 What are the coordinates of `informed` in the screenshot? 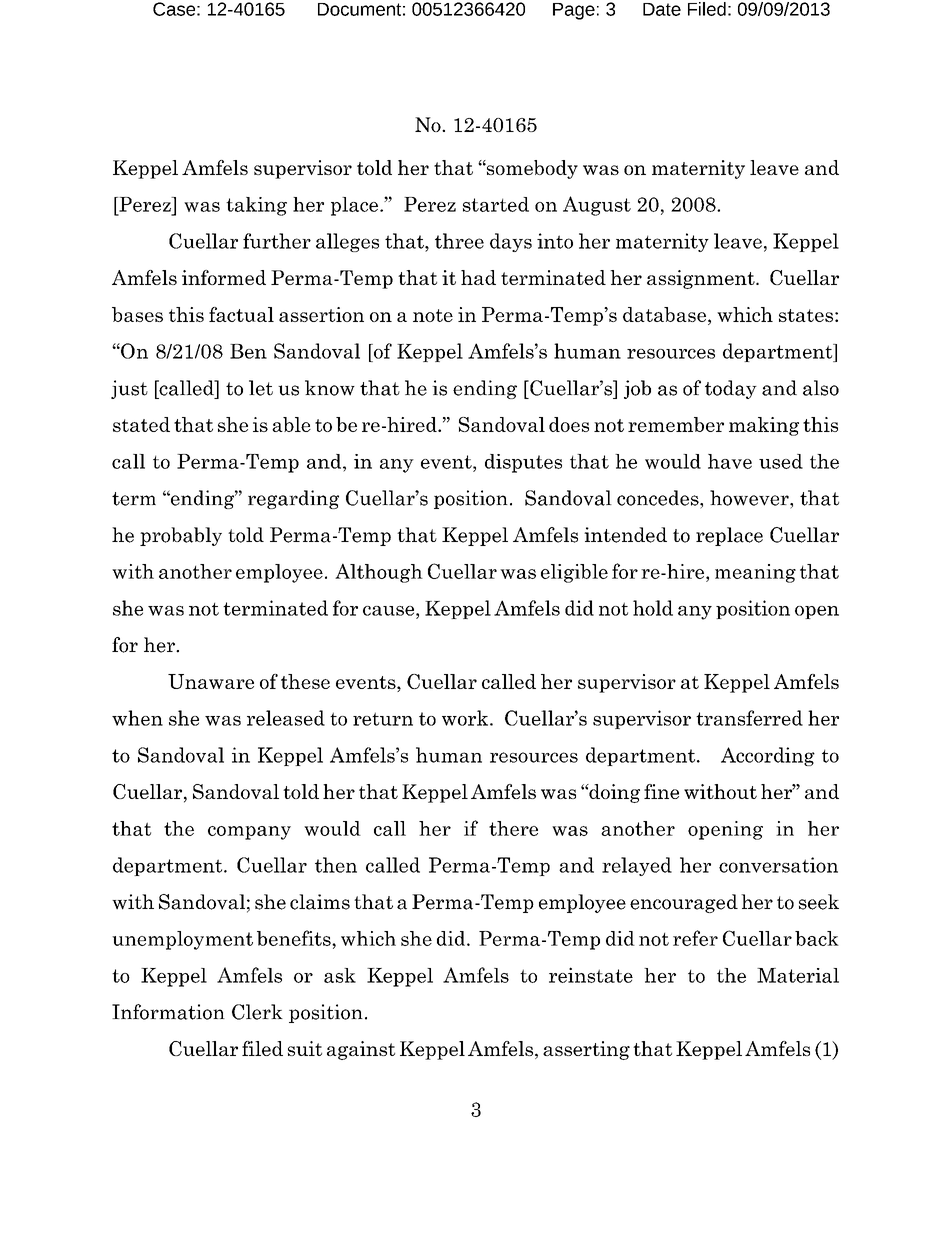 It's located at (224, 277).
